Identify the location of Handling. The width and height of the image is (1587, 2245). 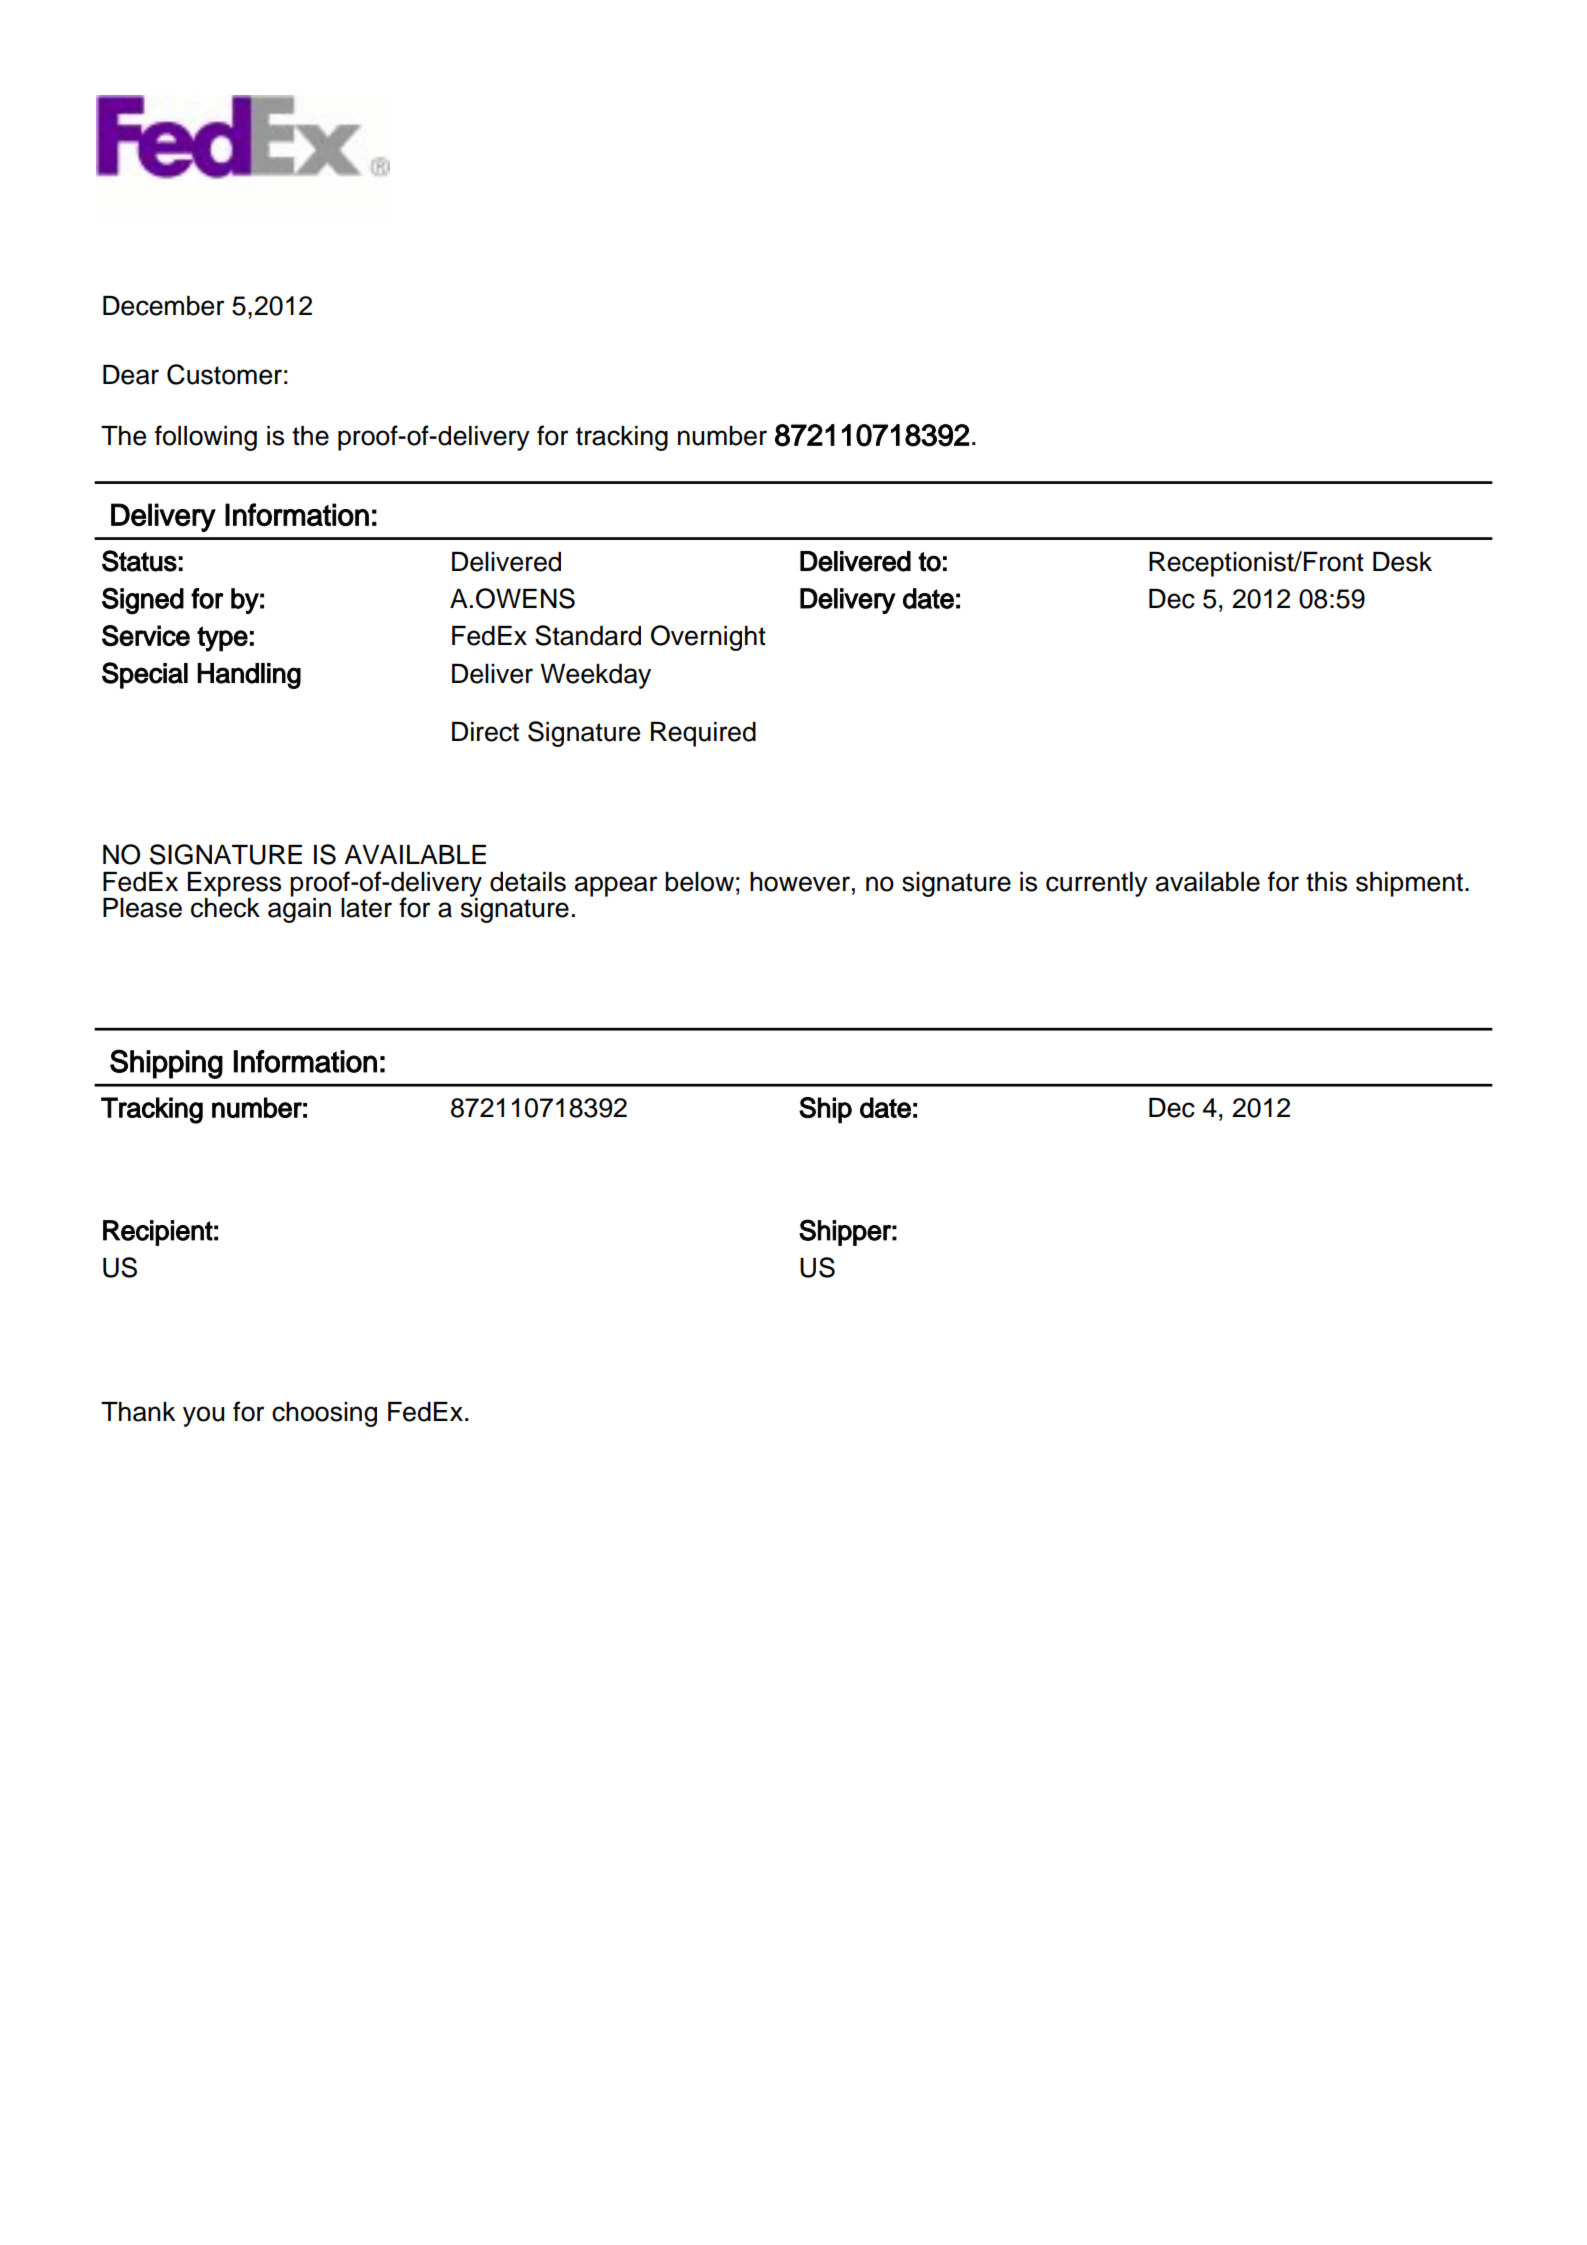
(249, 676).
